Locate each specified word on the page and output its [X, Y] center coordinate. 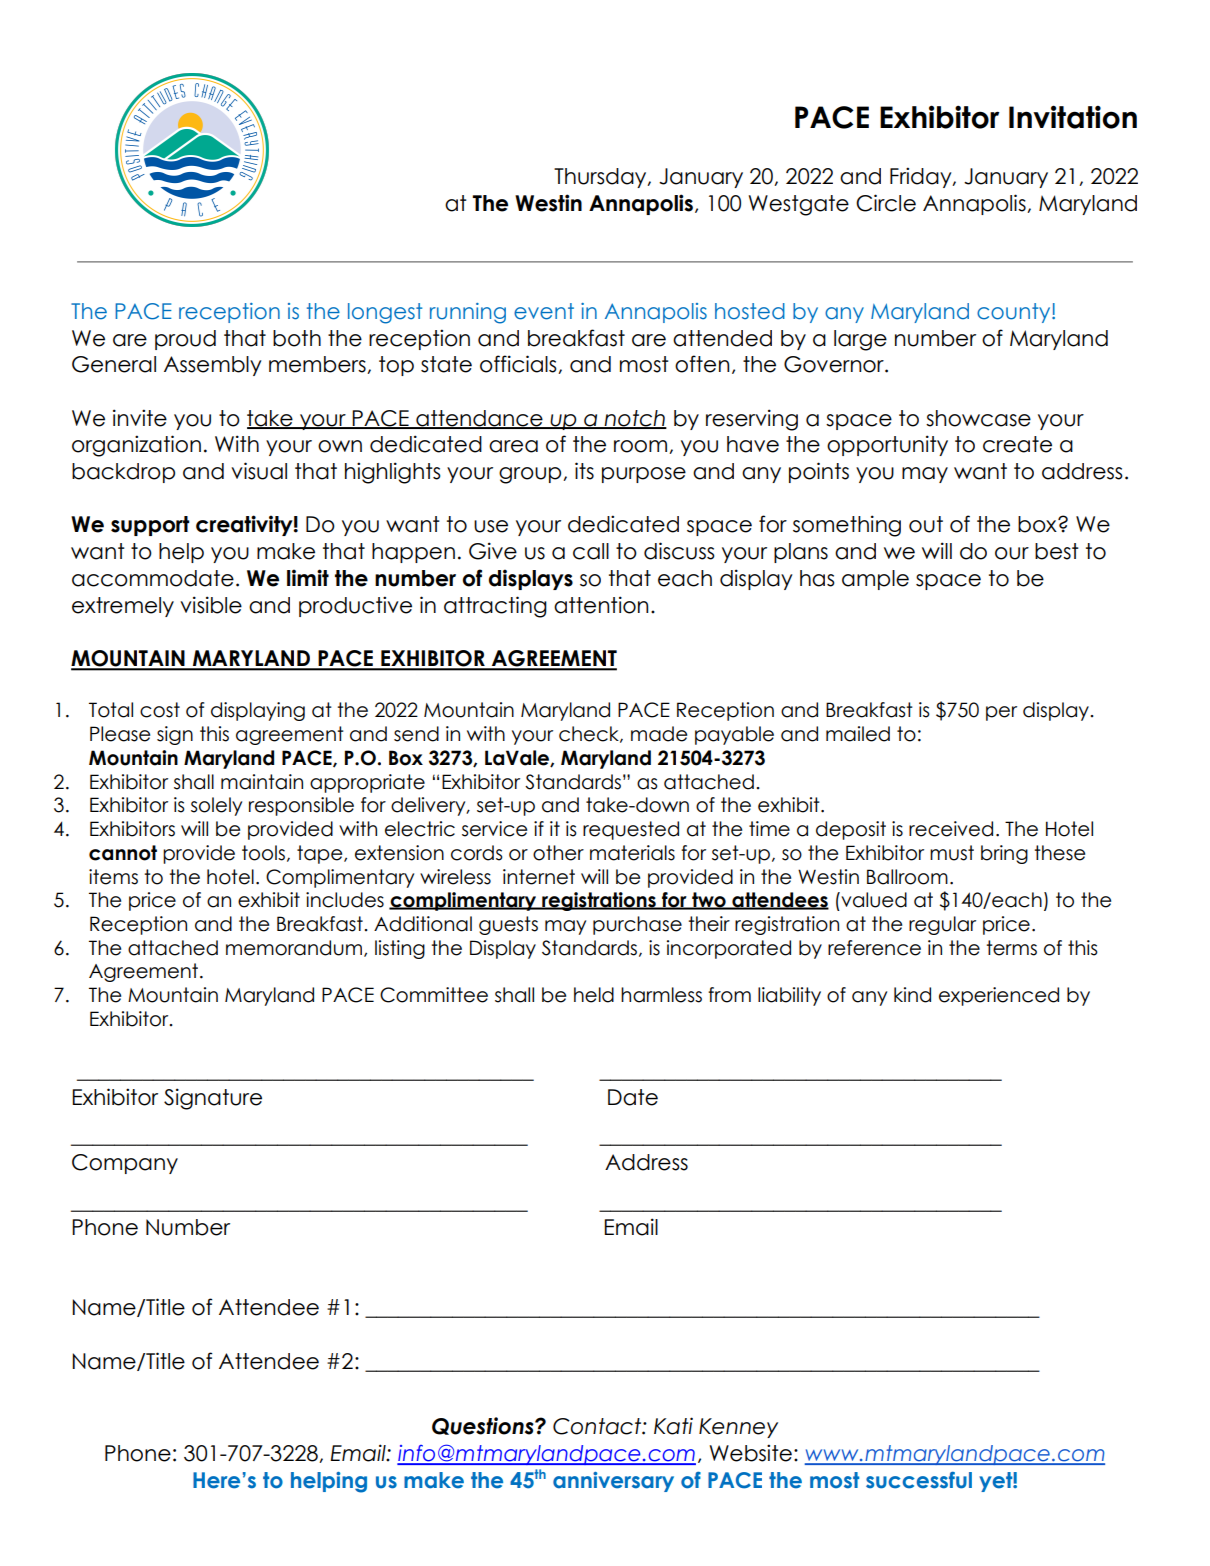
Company [125, 1164]
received [951, 829]
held [594, 995]
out [926, 524]
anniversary [613, 1482]
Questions [484, 1426]
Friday [922, 177]
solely [216, 806]
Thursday [601, 178]
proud [185, 340]
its [584, 471]
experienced [999, 996]
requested [631, 830]
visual [259, 471]
